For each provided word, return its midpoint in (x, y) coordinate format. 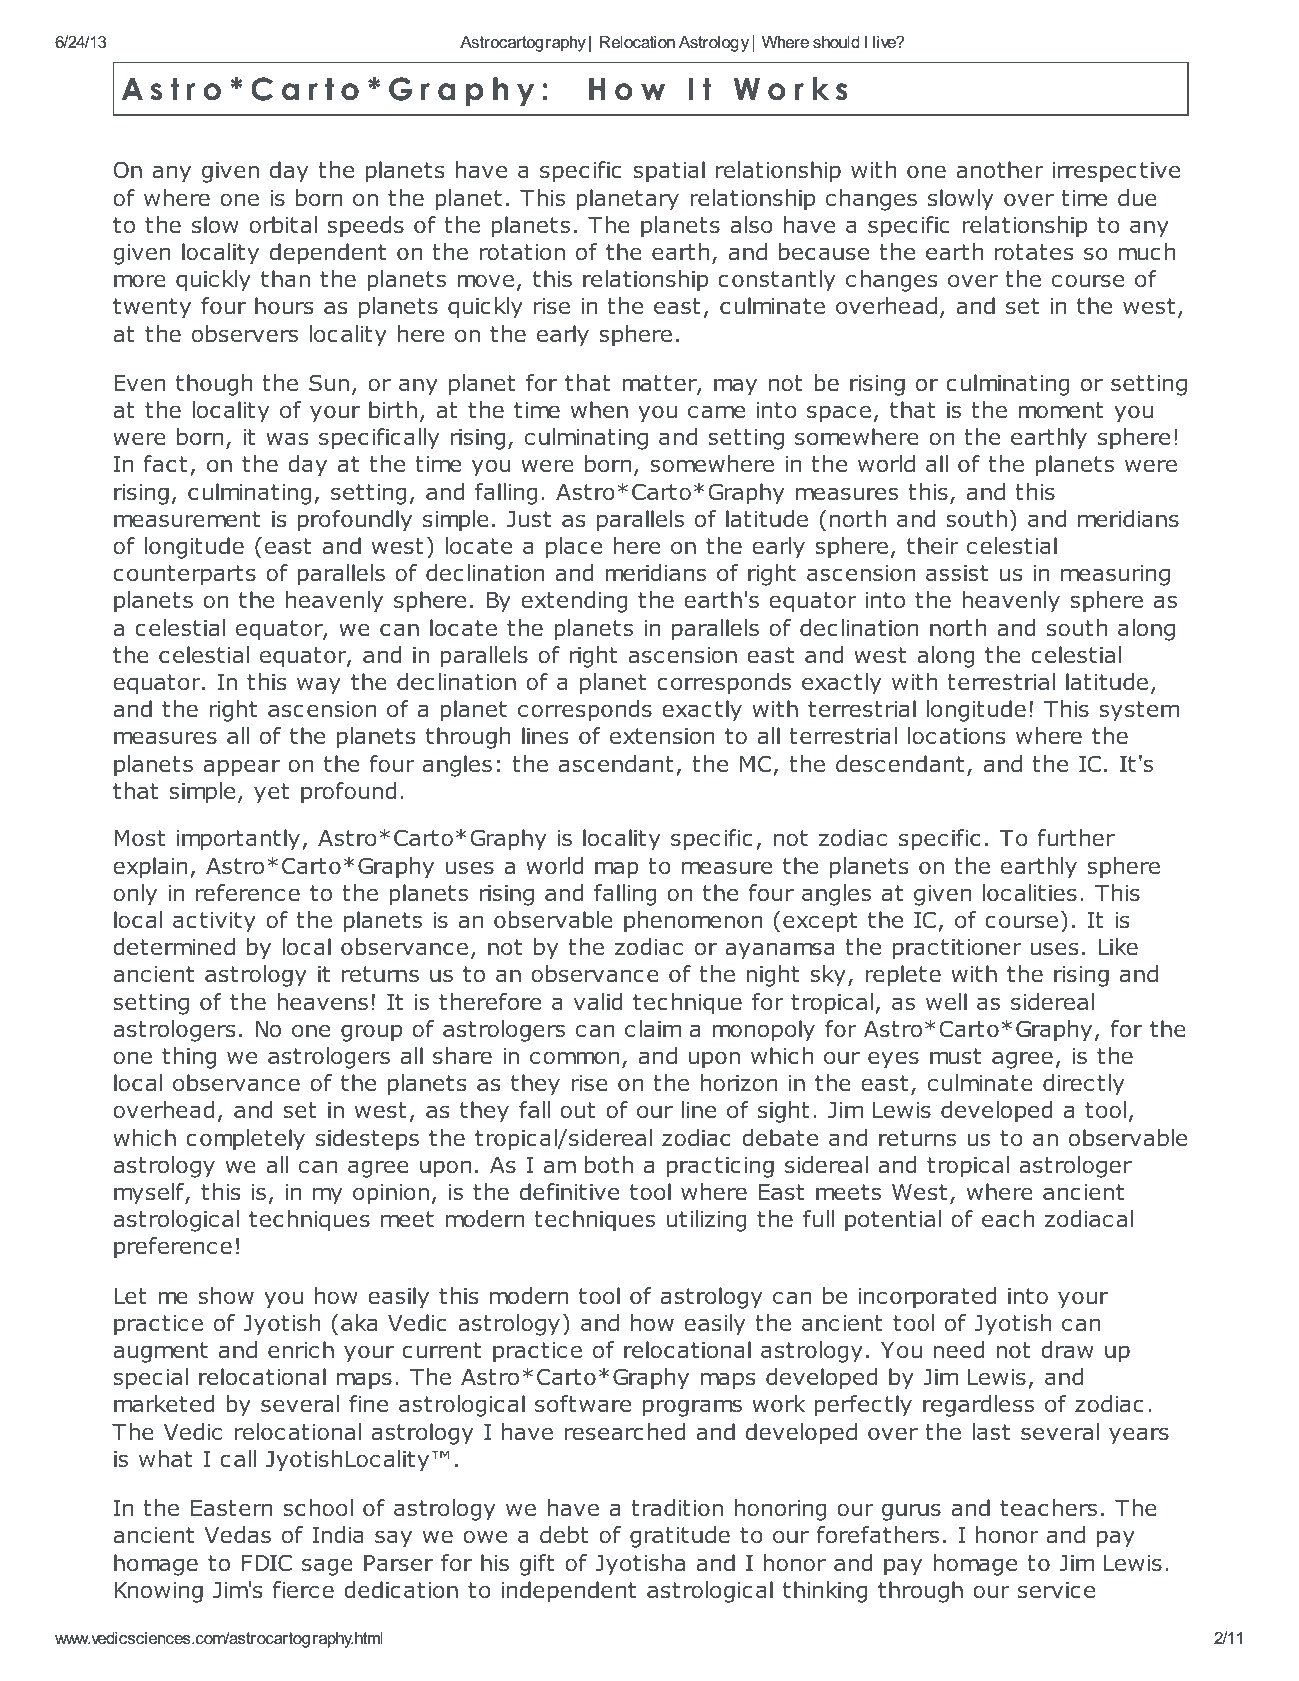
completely (245, 1140)
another (1000, 170)
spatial (669, 172)
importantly (240, 840)
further (1076, 838)
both (609, 1165)
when (599, 410)
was (287, 439)
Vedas (238, 1535)
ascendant (616, 764)
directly (1083, 1085)
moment (1061, 410)
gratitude (680, 1537)
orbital (283, 225)
